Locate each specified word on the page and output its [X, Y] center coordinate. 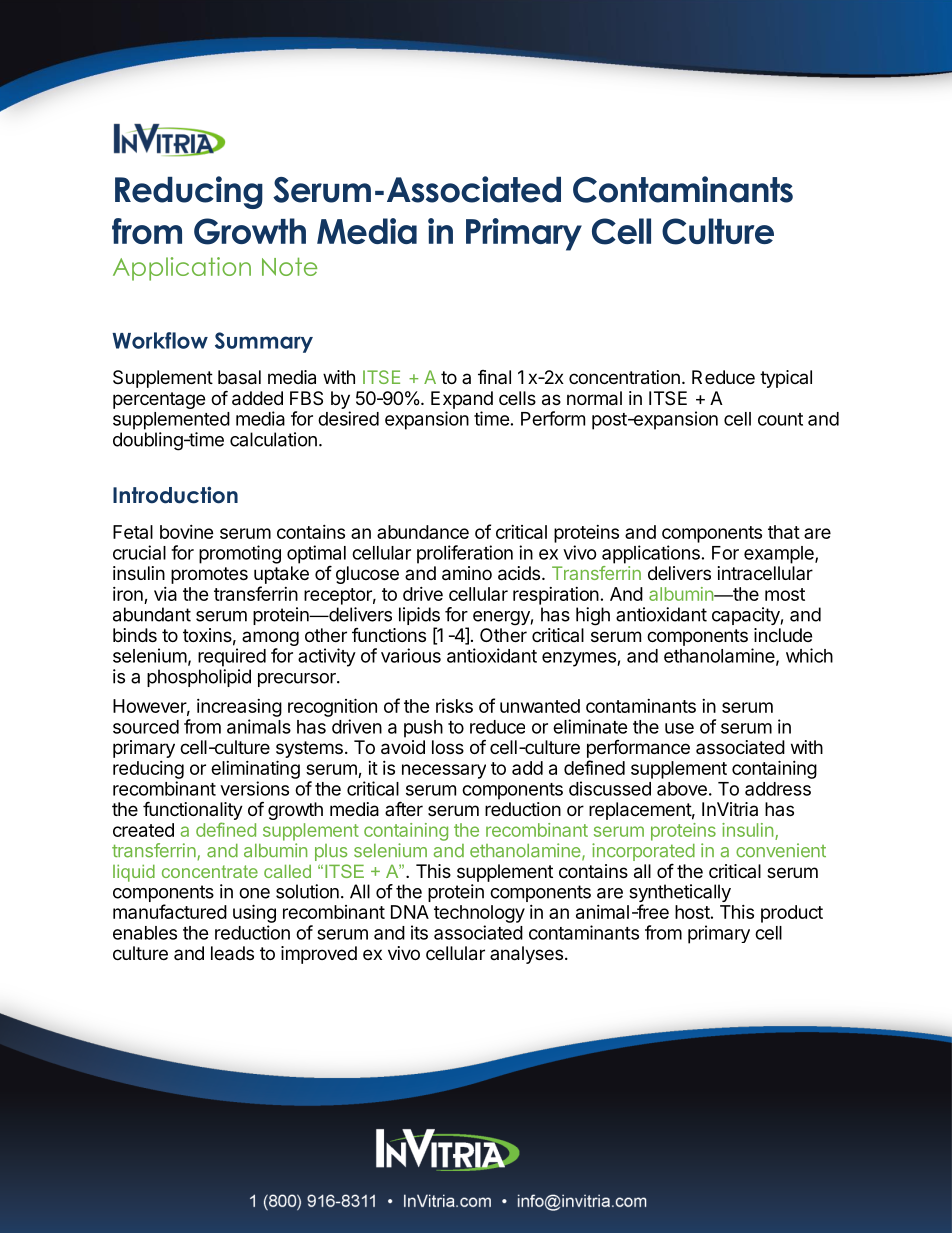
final [494, 377]
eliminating [255, 769]
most [785, 594]
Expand [462, 400]
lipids [419, 617]
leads [232, 953]
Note [289, 266]
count [780, 419]
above [682, 789]
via [165, 594]
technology [479, 914]
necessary [444, 771]
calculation [273, 439]
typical [786, 379]
